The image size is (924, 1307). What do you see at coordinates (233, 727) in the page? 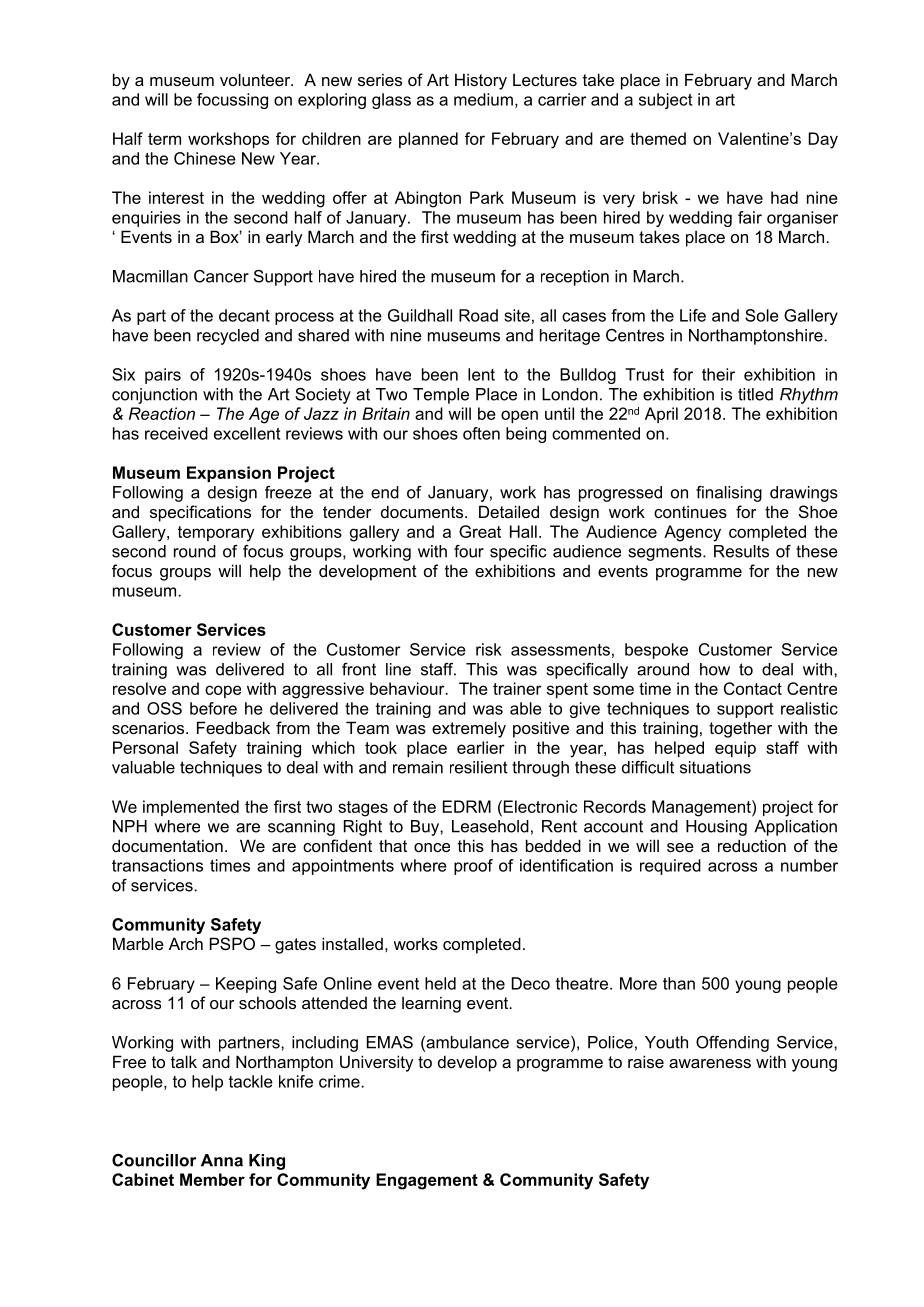
I see `Feedback` at bounding box center [233, 727].
